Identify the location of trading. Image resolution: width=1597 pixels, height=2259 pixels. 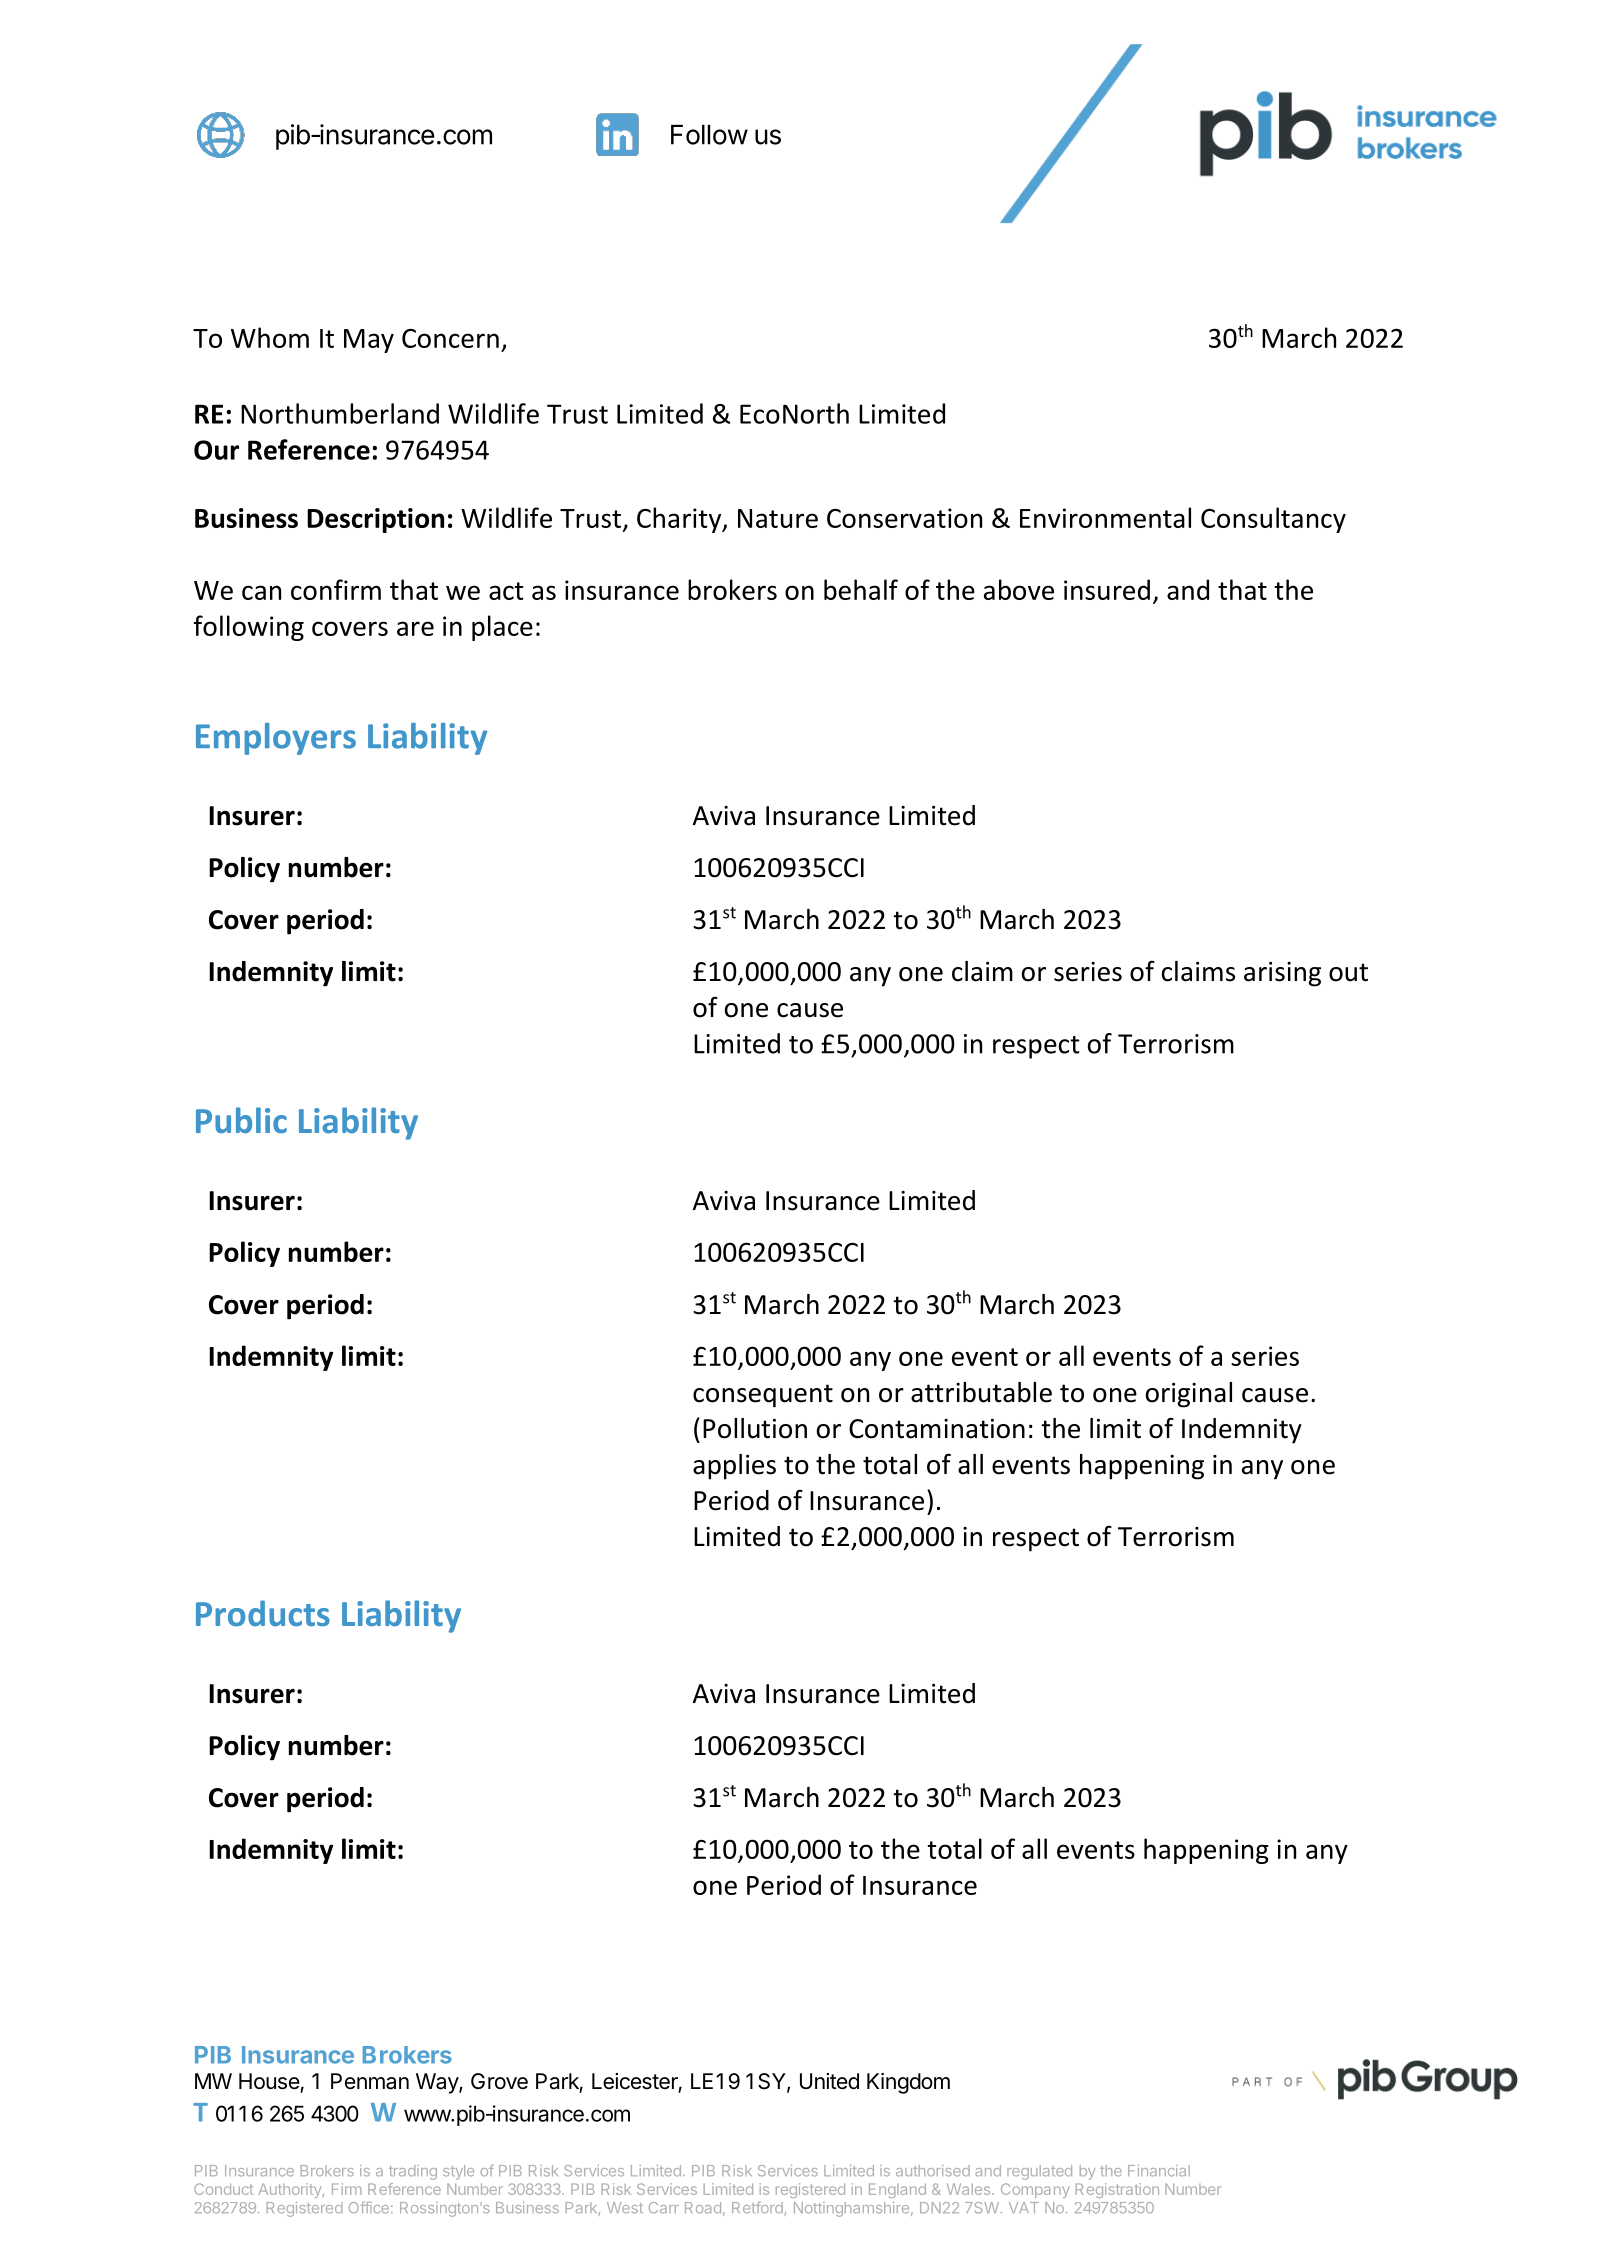
(413, 2172).
